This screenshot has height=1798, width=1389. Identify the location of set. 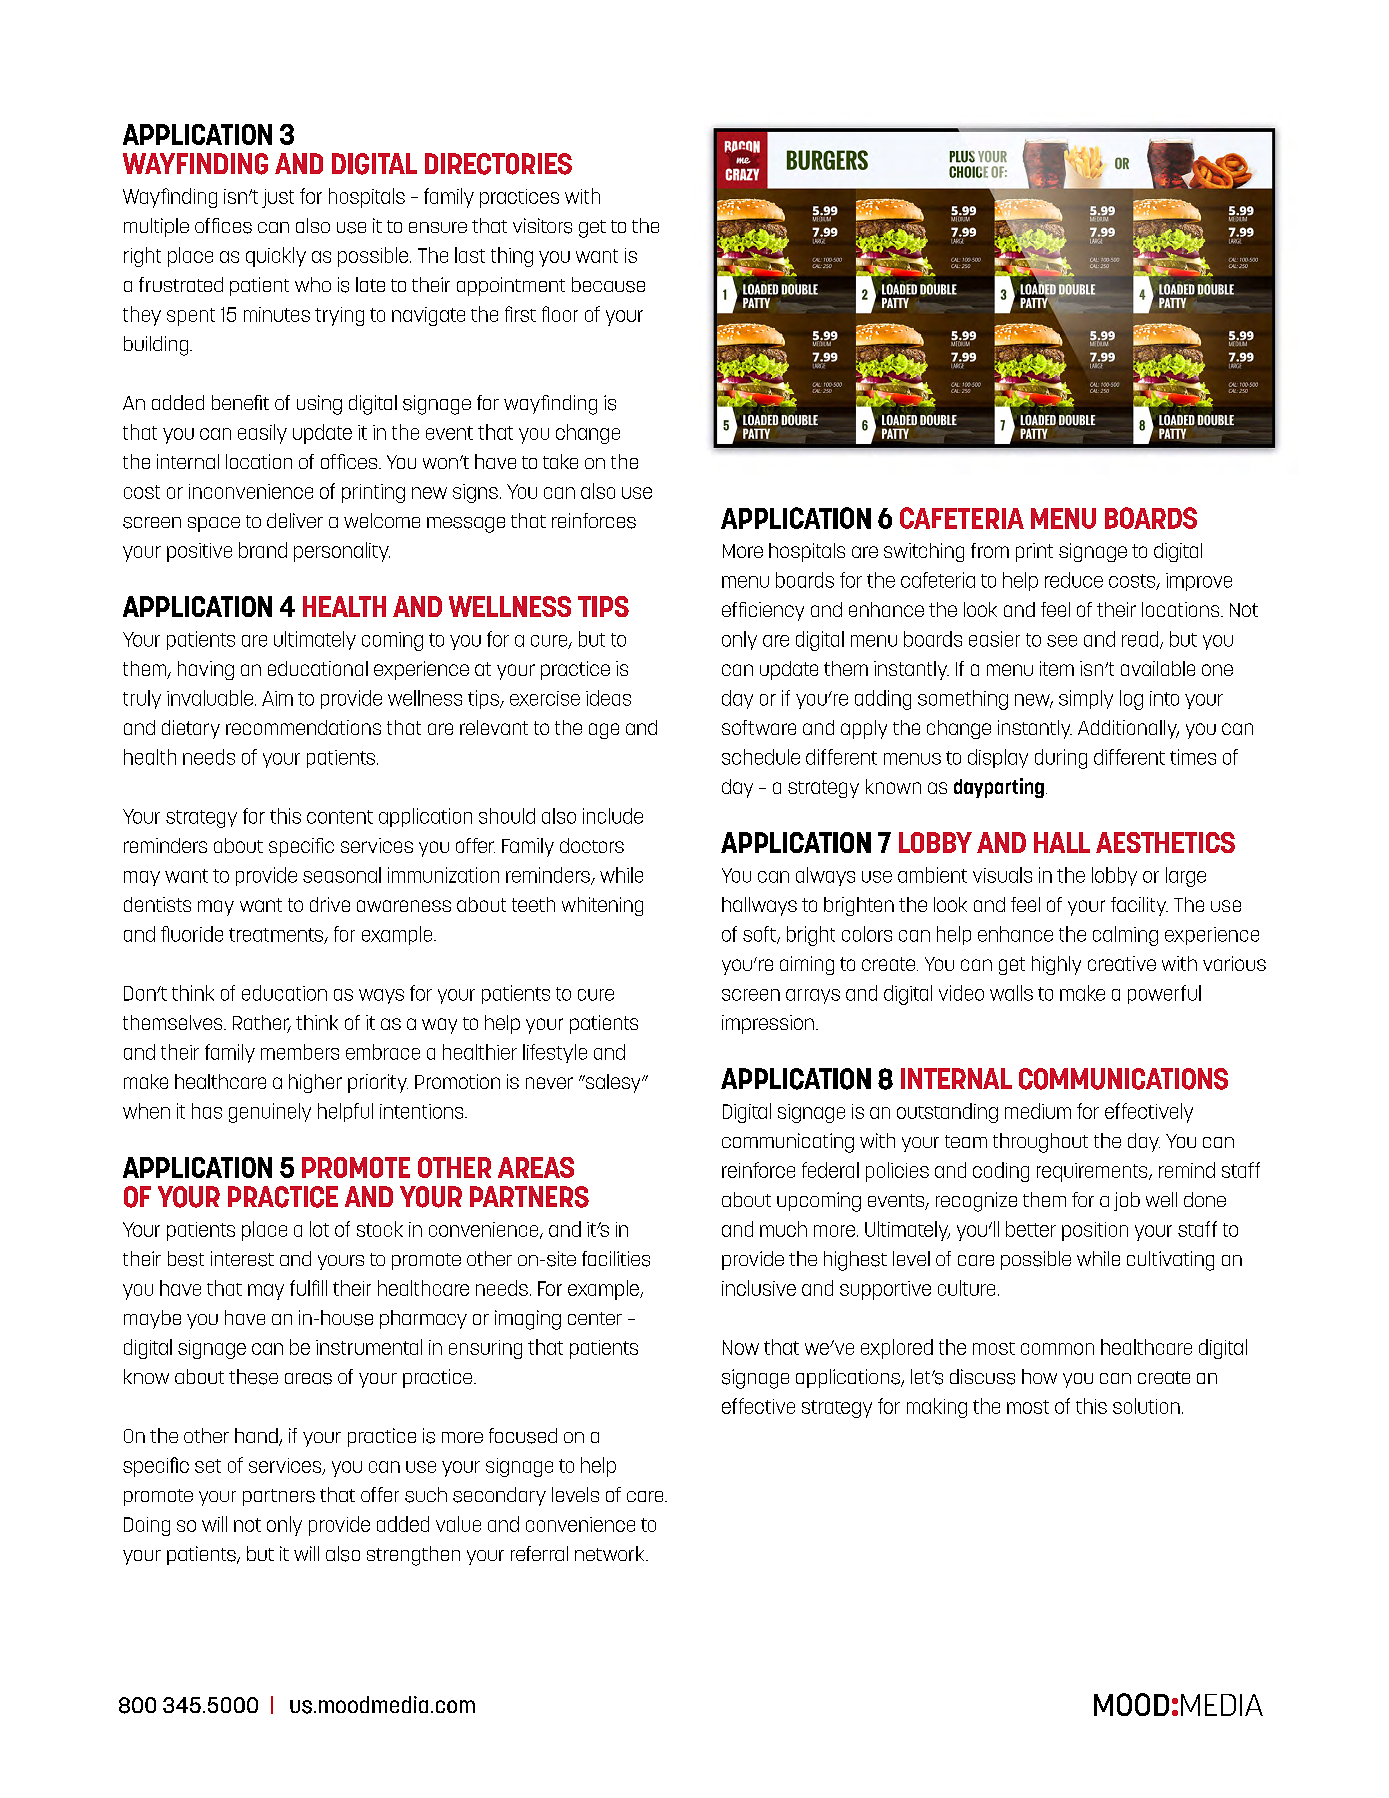
(208, 1466).
